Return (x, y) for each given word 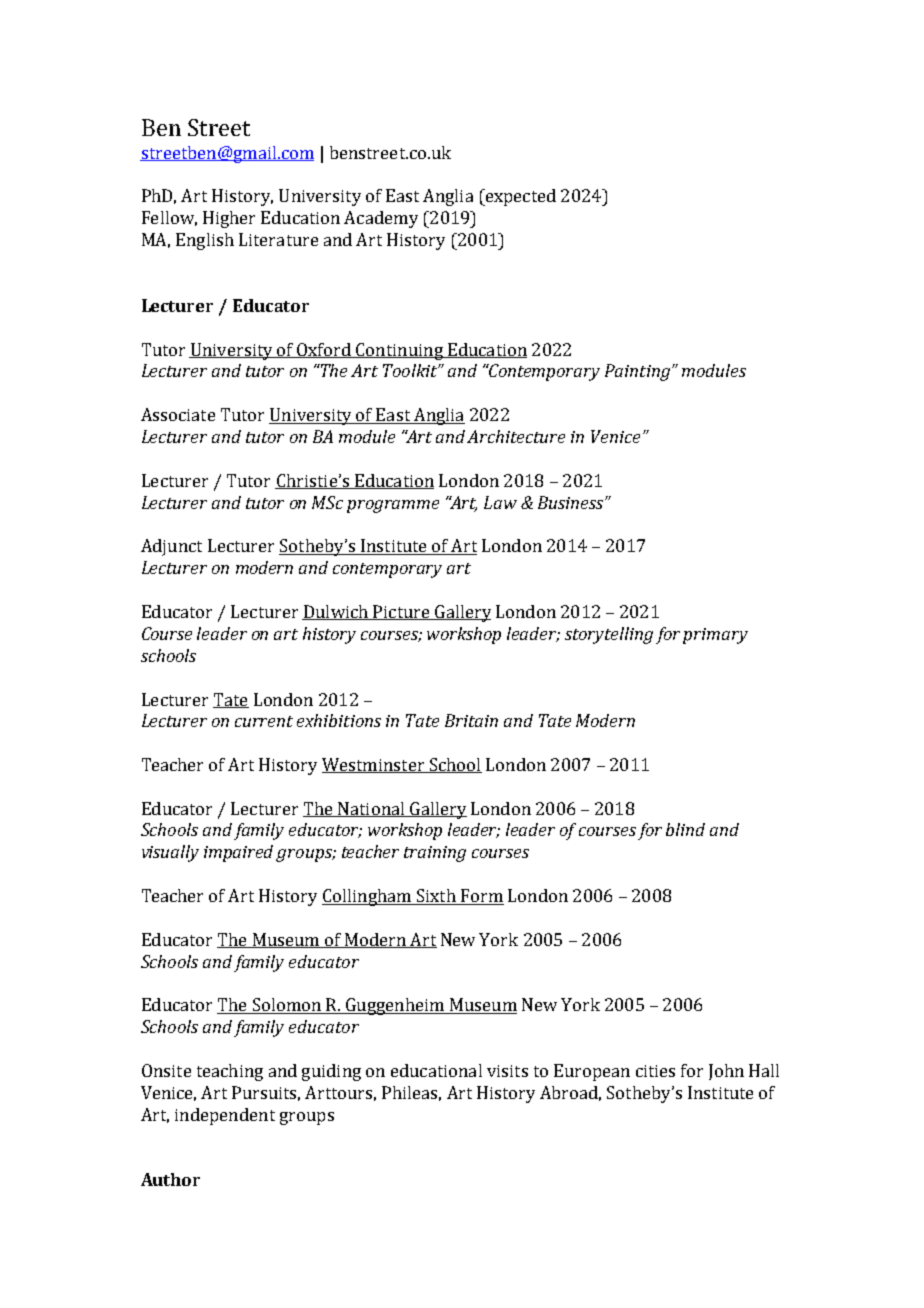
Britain (471, 720)
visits (507, 1071)
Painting (637, 372)
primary (715, 636)
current (264, 721)
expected (519, 197)
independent (225, 1116)
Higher (229, 219)
